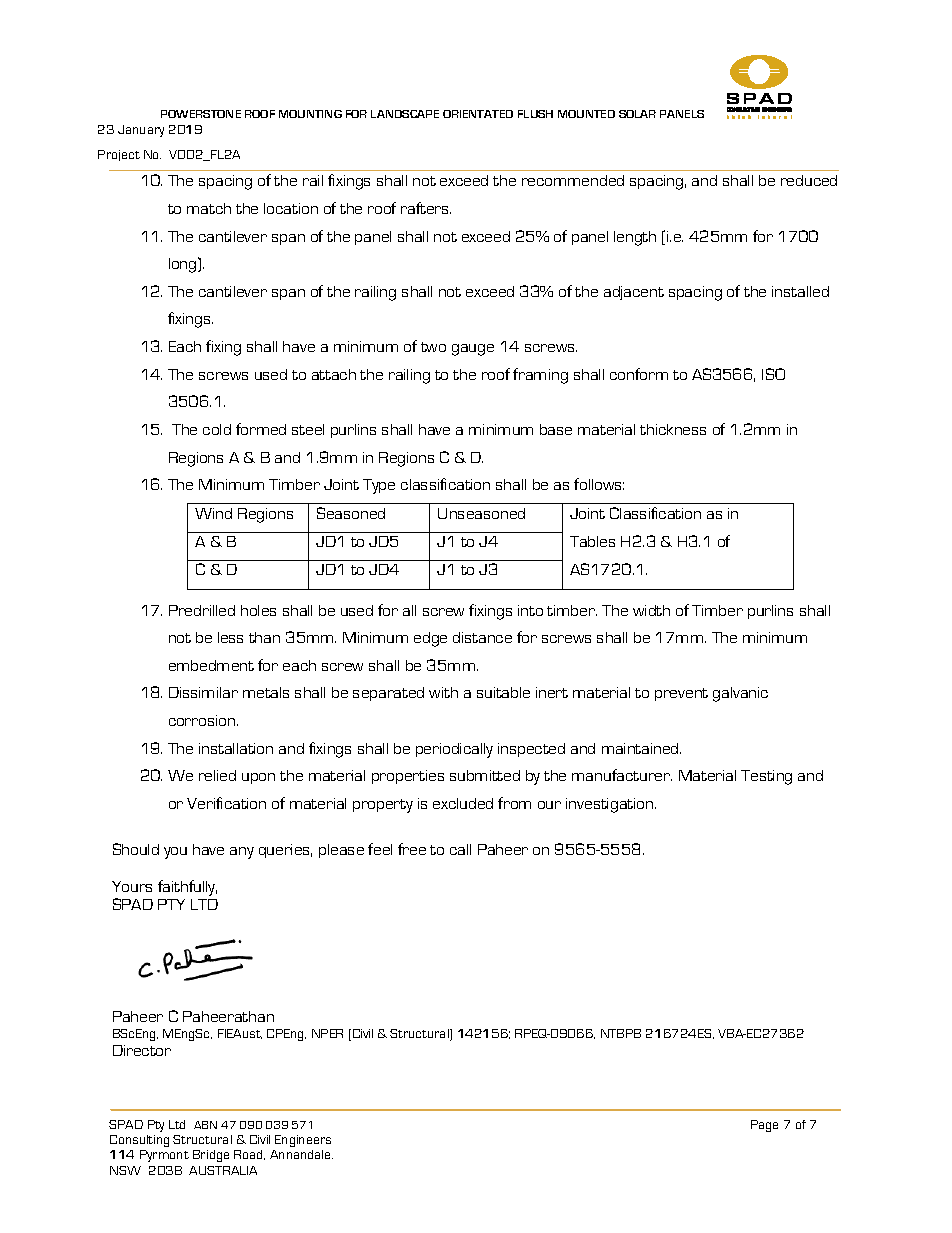 The image size is (952, 1233). I want to click on submitted, so click(485, 775).
